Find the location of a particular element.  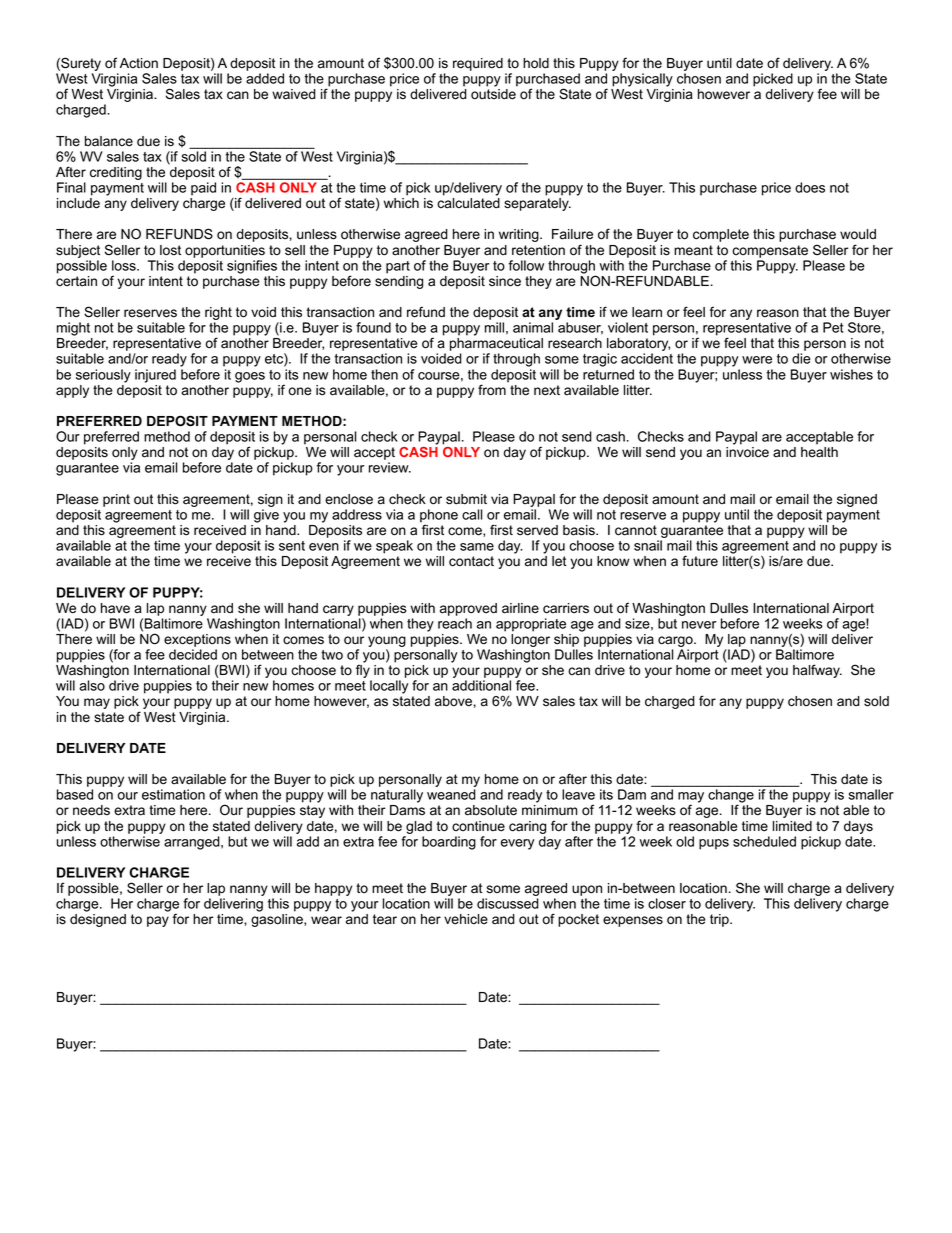

added is located at coordinates (265, 78).
